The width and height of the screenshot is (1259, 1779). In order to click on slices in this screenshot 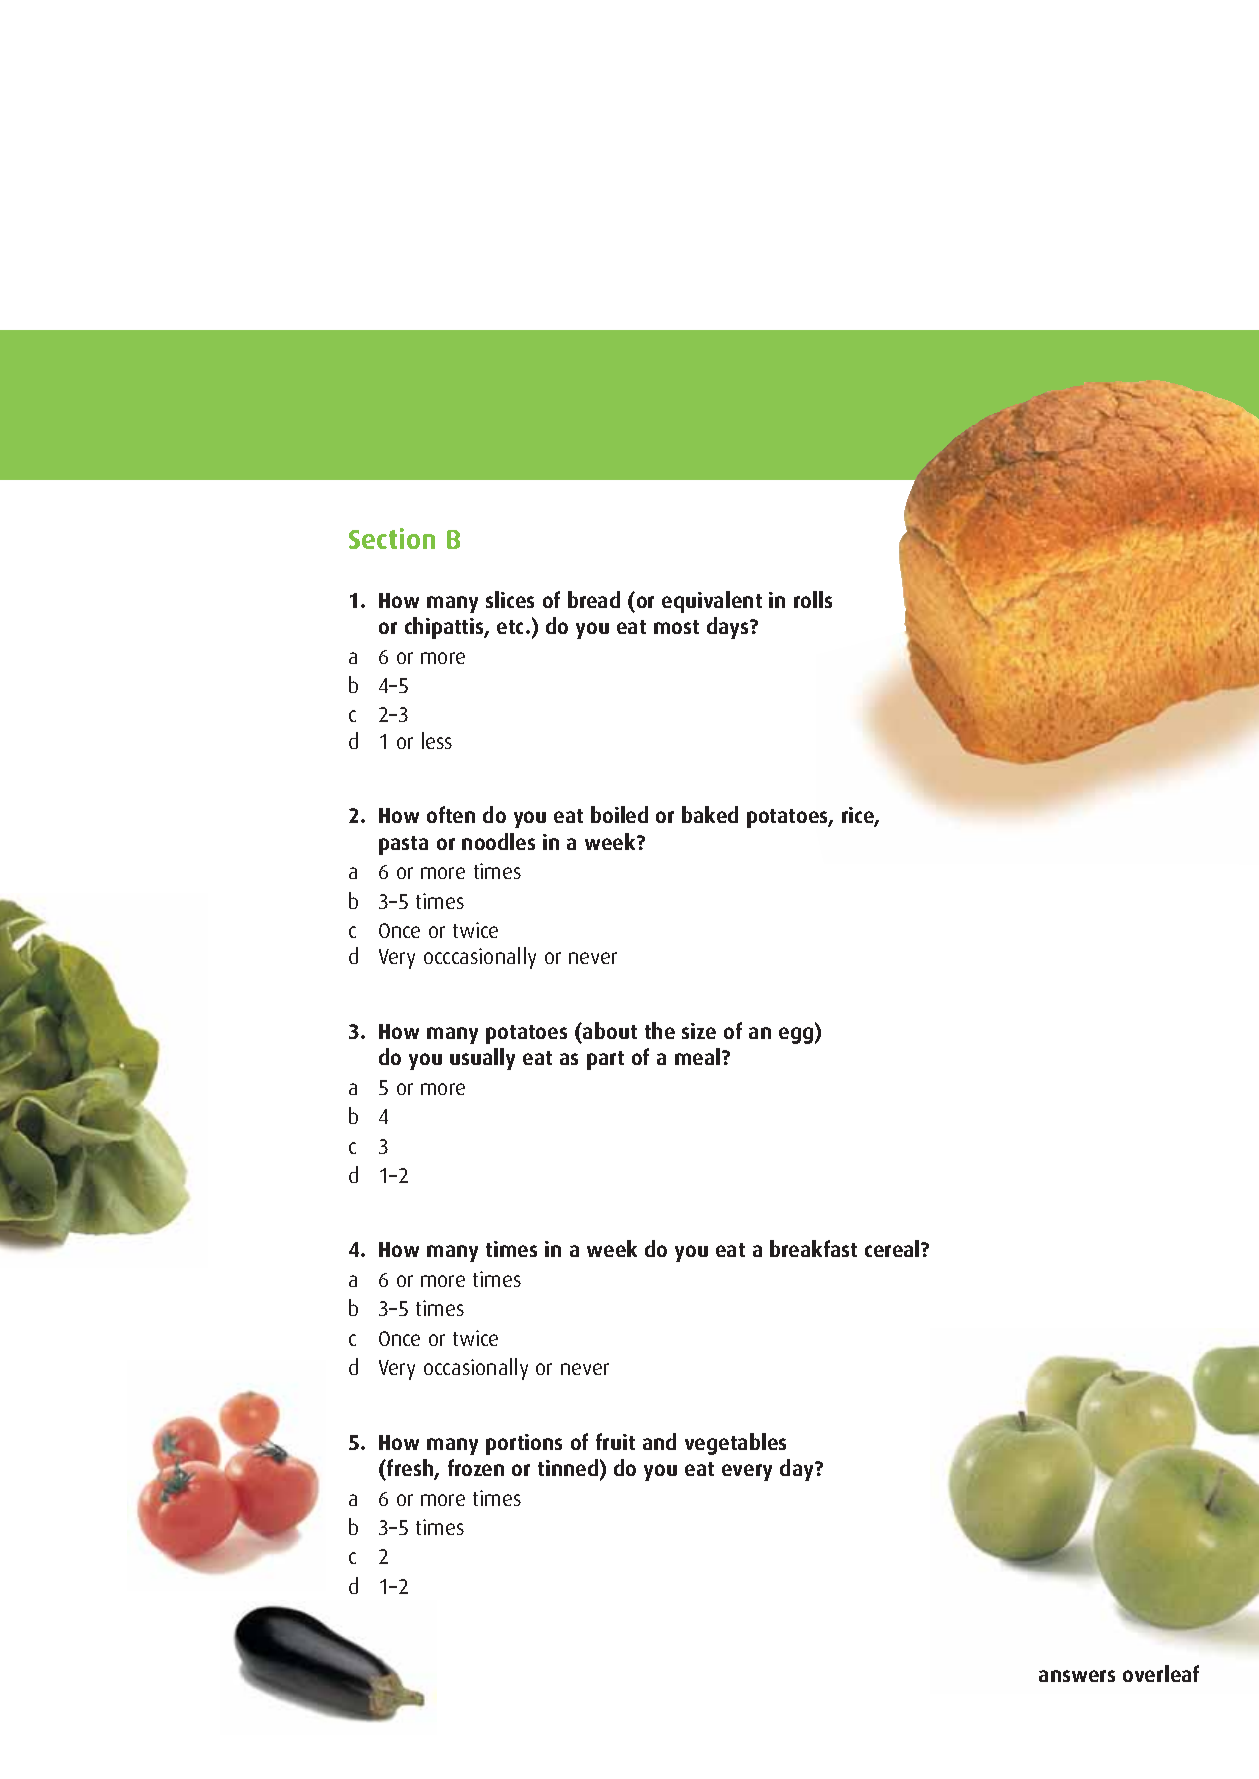, I will do `click(510, 599)`.
